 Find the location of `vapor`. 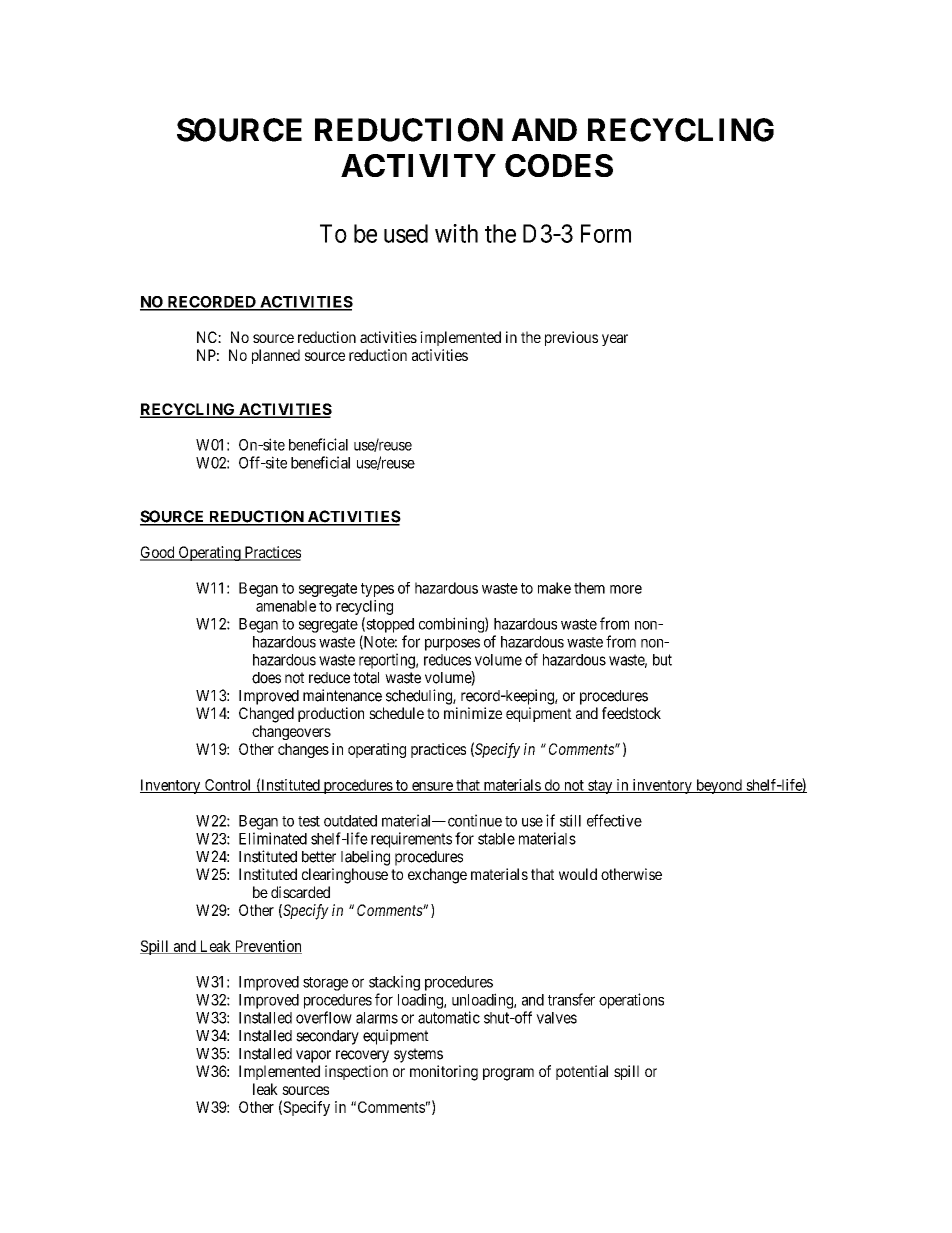

vapor is located at coordinates (313, 1056).
